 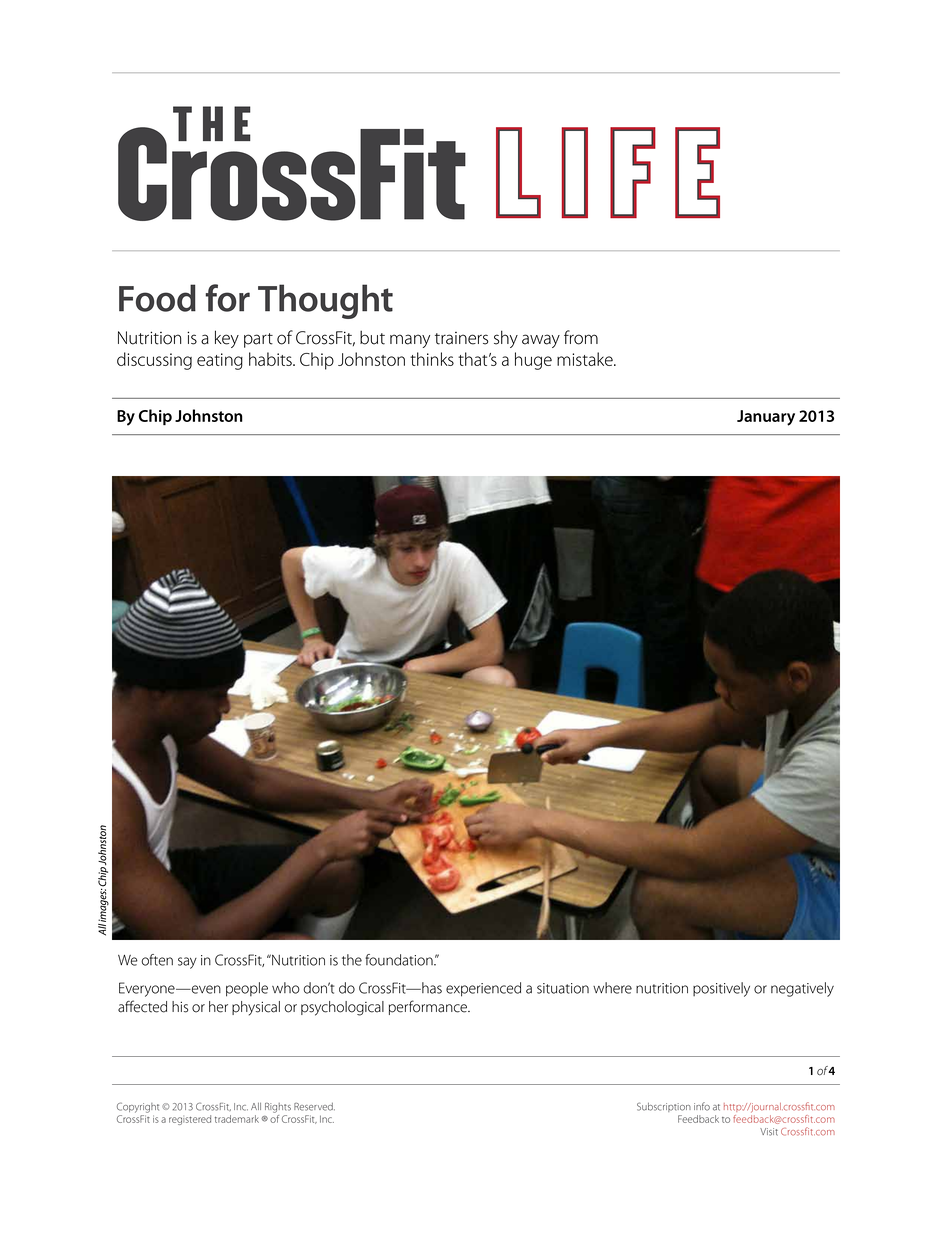 What do you see at coordinates (721, 989) in the screenshot?
I see `positively` at bounding box center [721, 989].
